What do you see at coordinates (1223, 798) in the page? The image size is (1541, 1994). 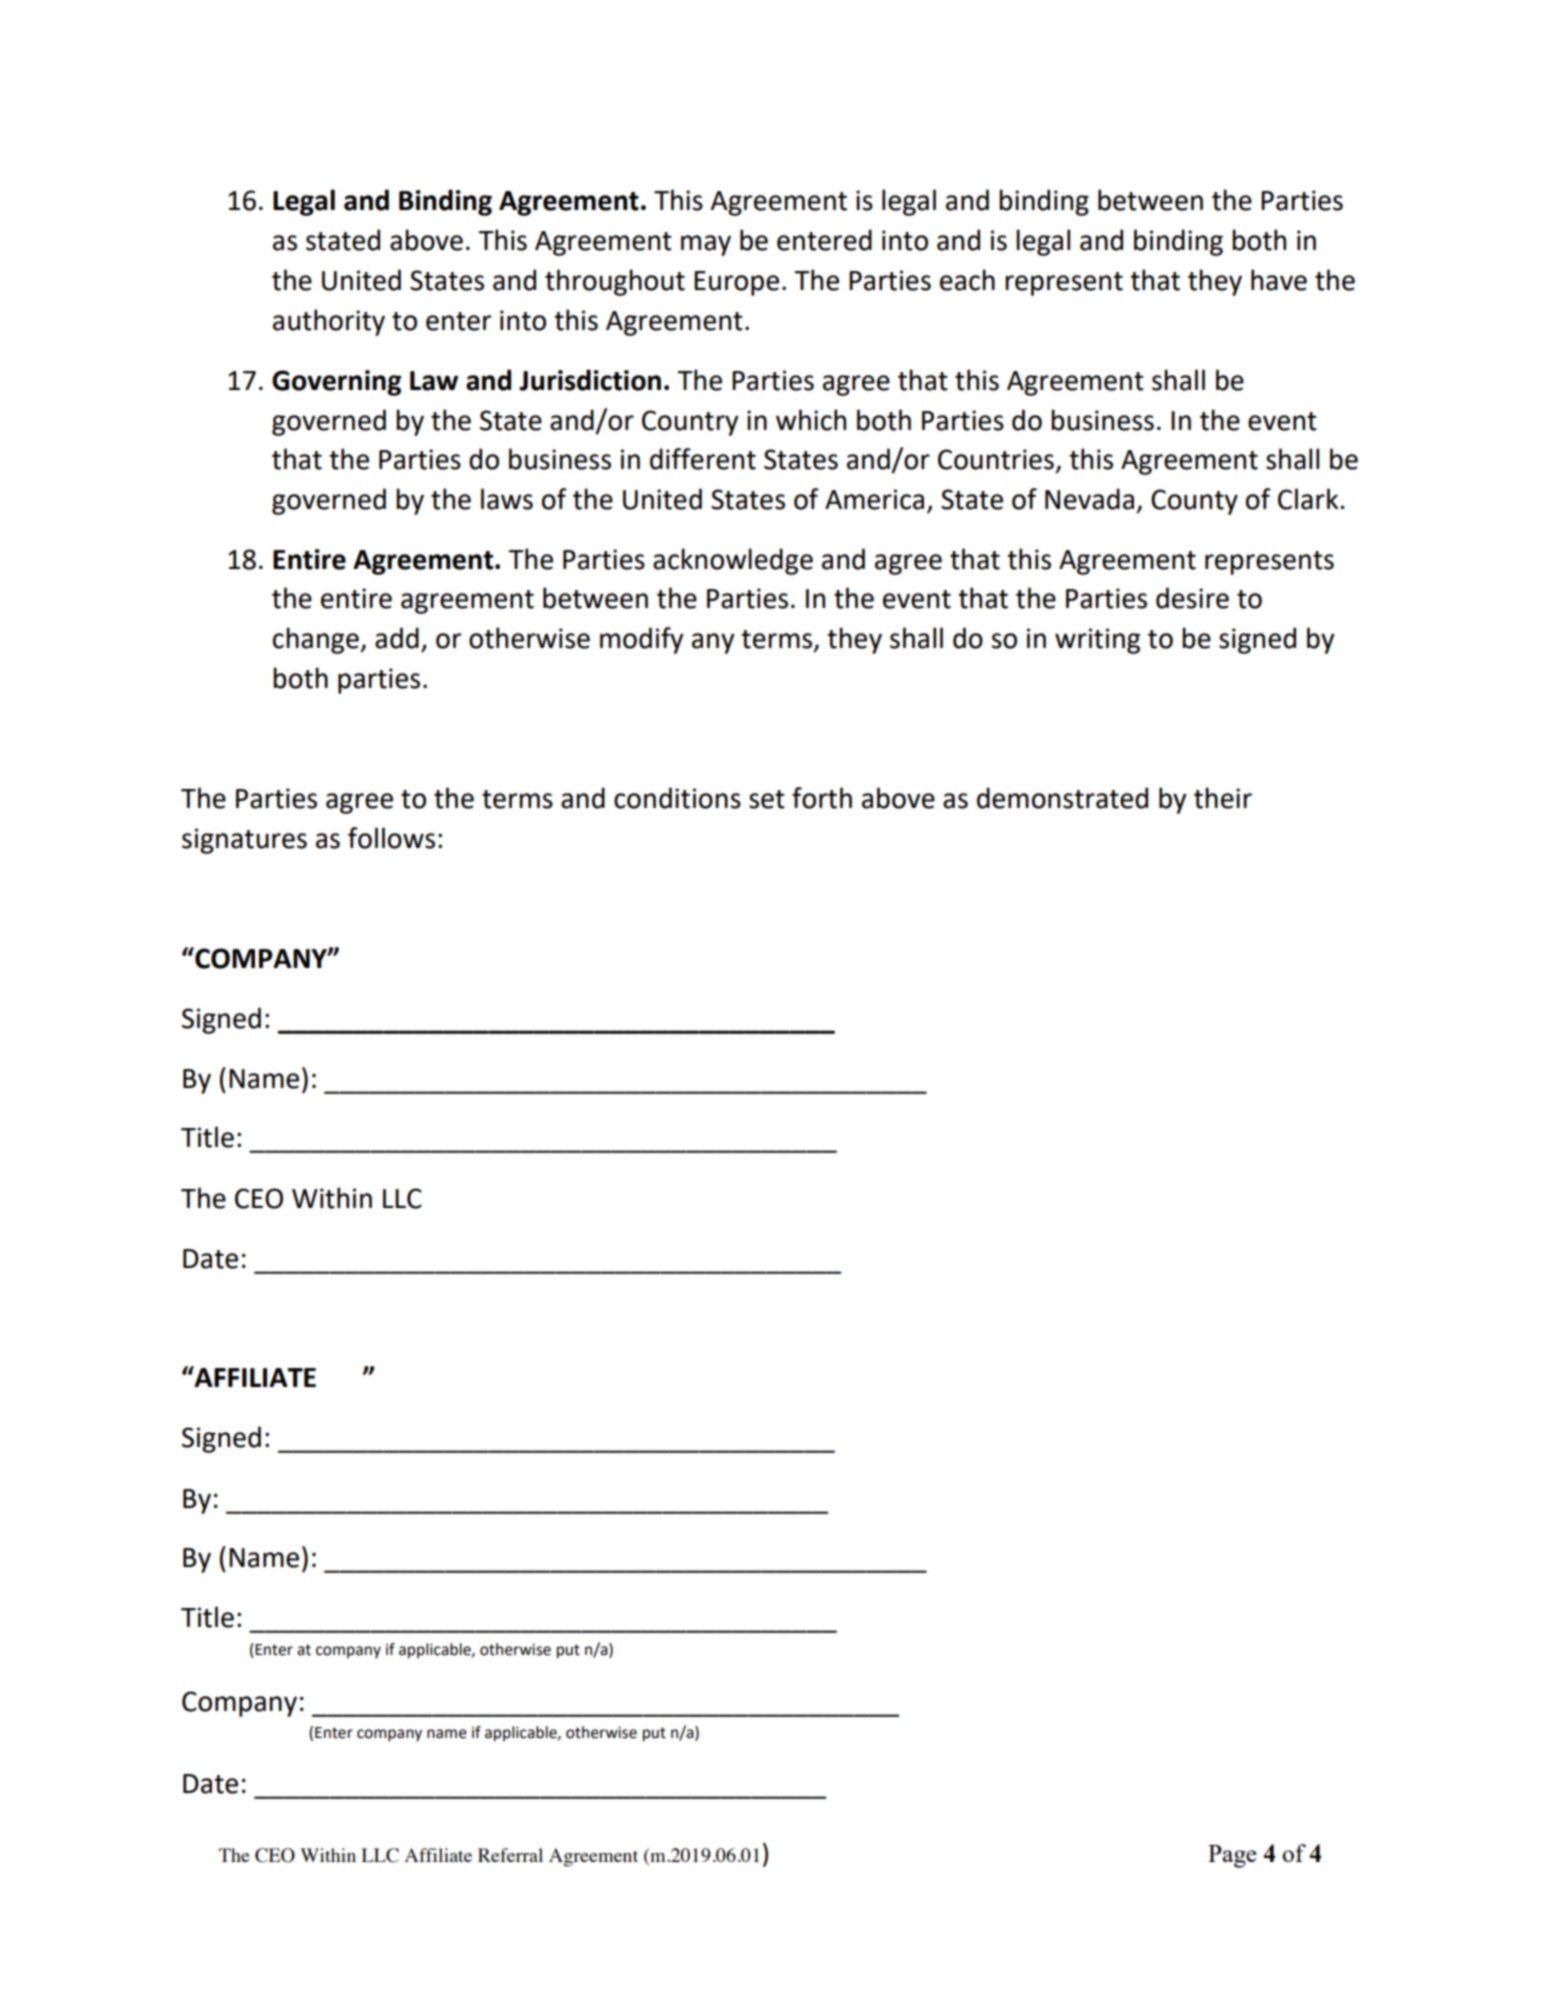 I see `their` at bounding box center [1223, 798].
